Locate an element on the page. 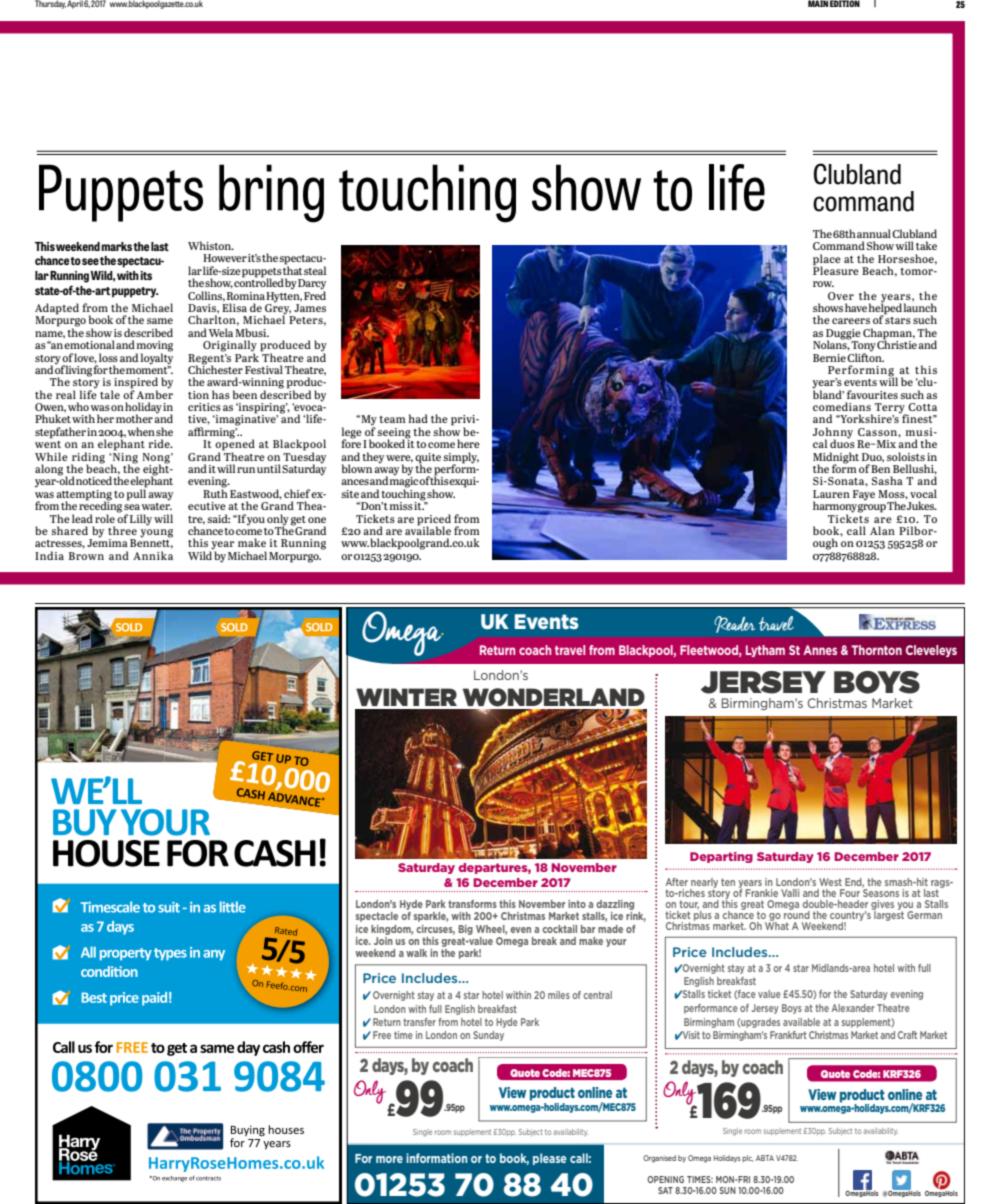 The image size is (1000, 1204). more is located at coordinates (389, 1159).
